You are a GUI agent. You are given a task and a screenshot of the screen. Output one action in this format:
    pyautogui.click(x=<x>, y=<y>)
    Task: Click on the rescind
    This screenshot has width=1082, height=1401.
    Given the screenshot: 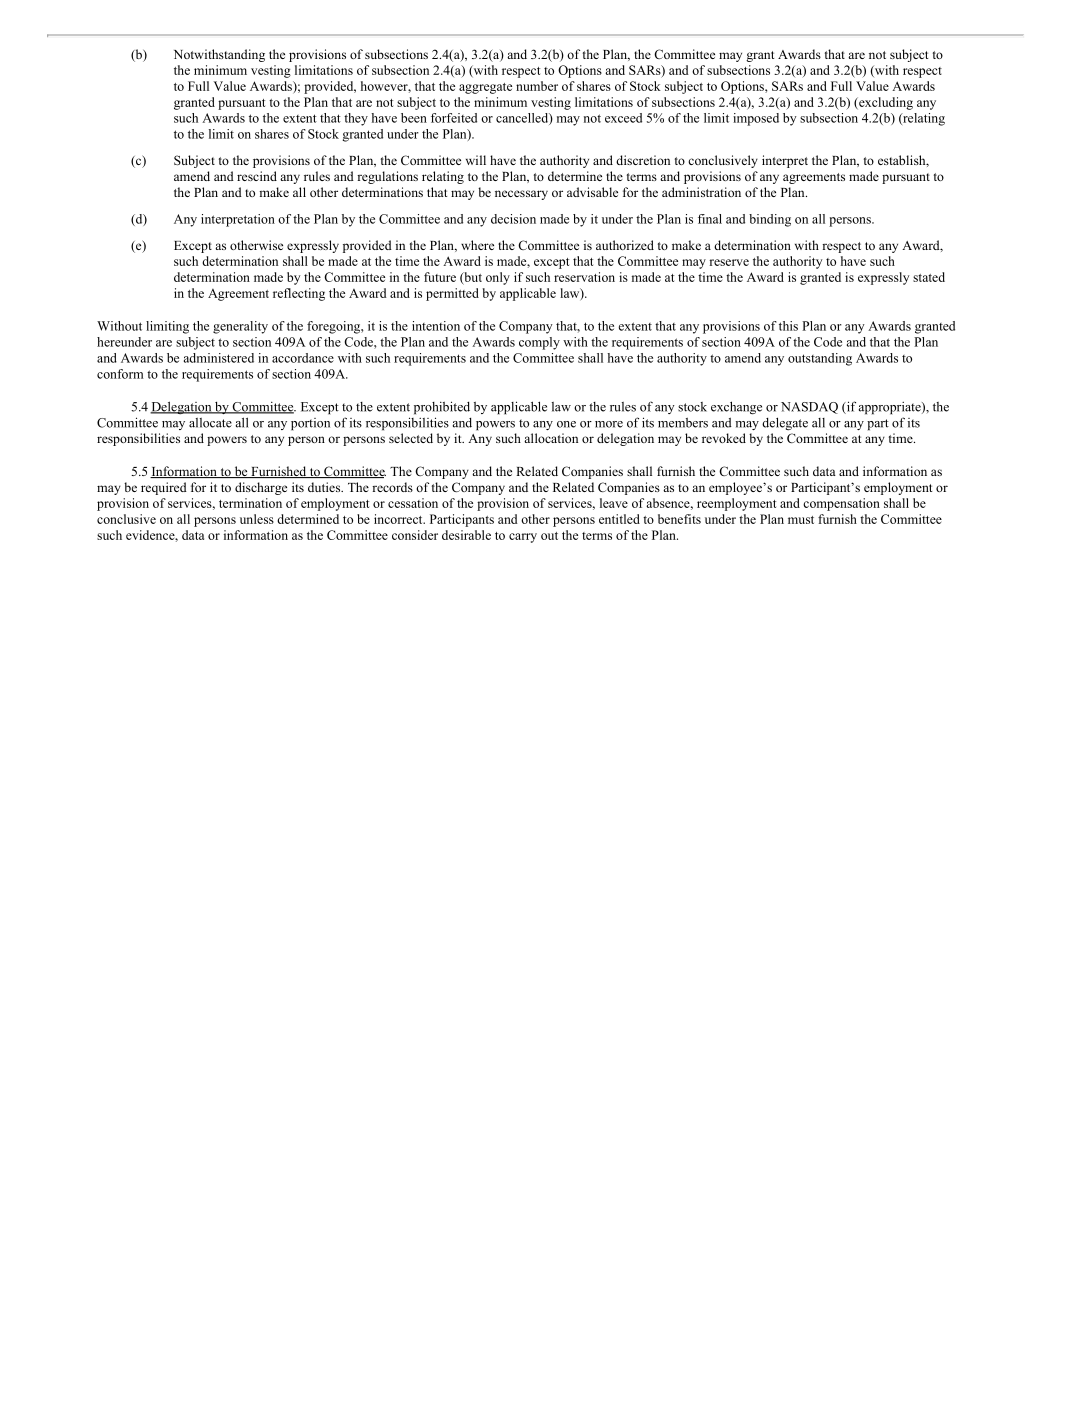 What is the action you would take?
    pyautogui.click(x=257, y=176)
